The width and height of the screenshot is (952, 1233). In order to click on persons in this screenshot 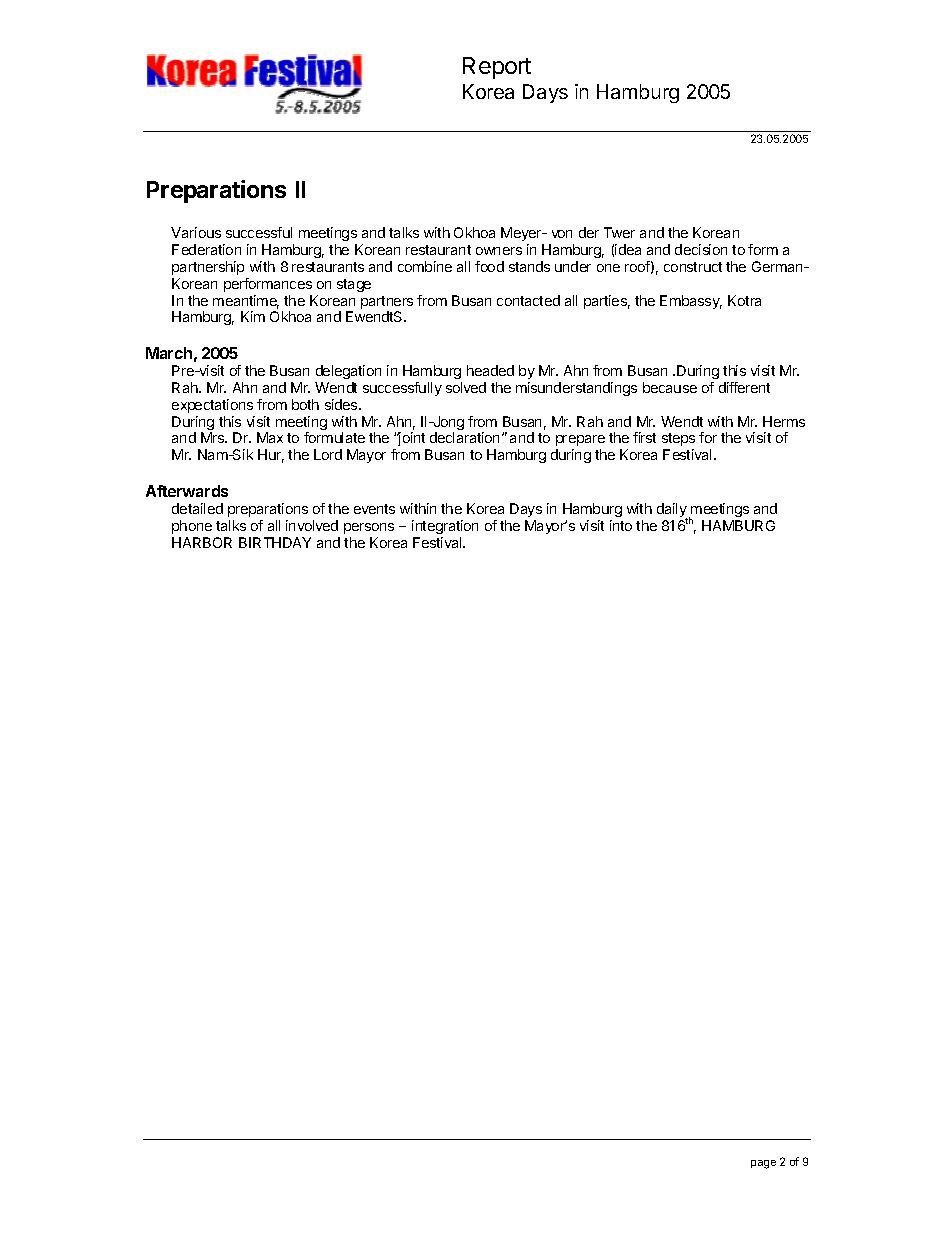, I will do `click(369, 528)`.
